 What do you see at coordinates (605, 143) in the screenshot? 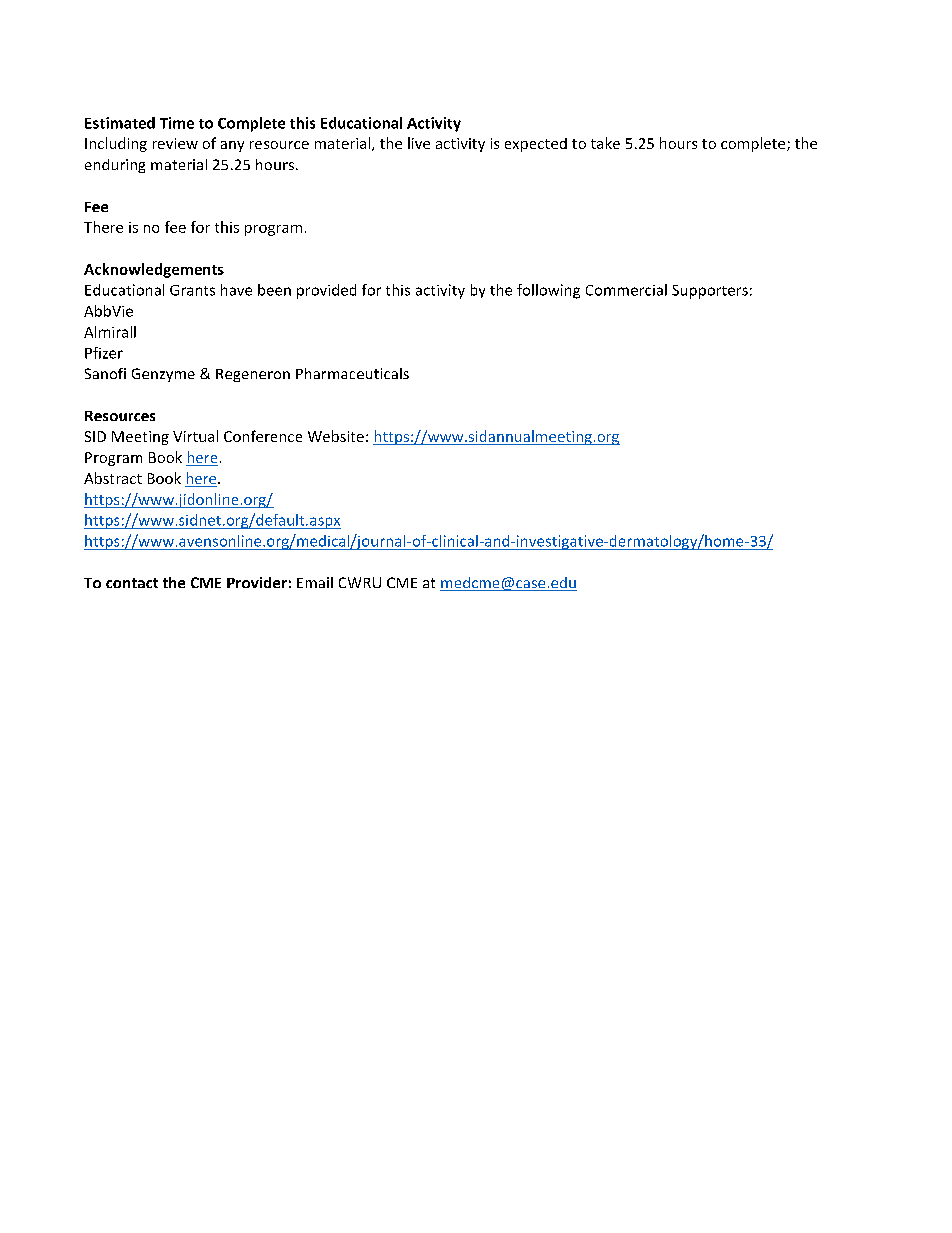
I see `take` at bounding box center [605, 143].
